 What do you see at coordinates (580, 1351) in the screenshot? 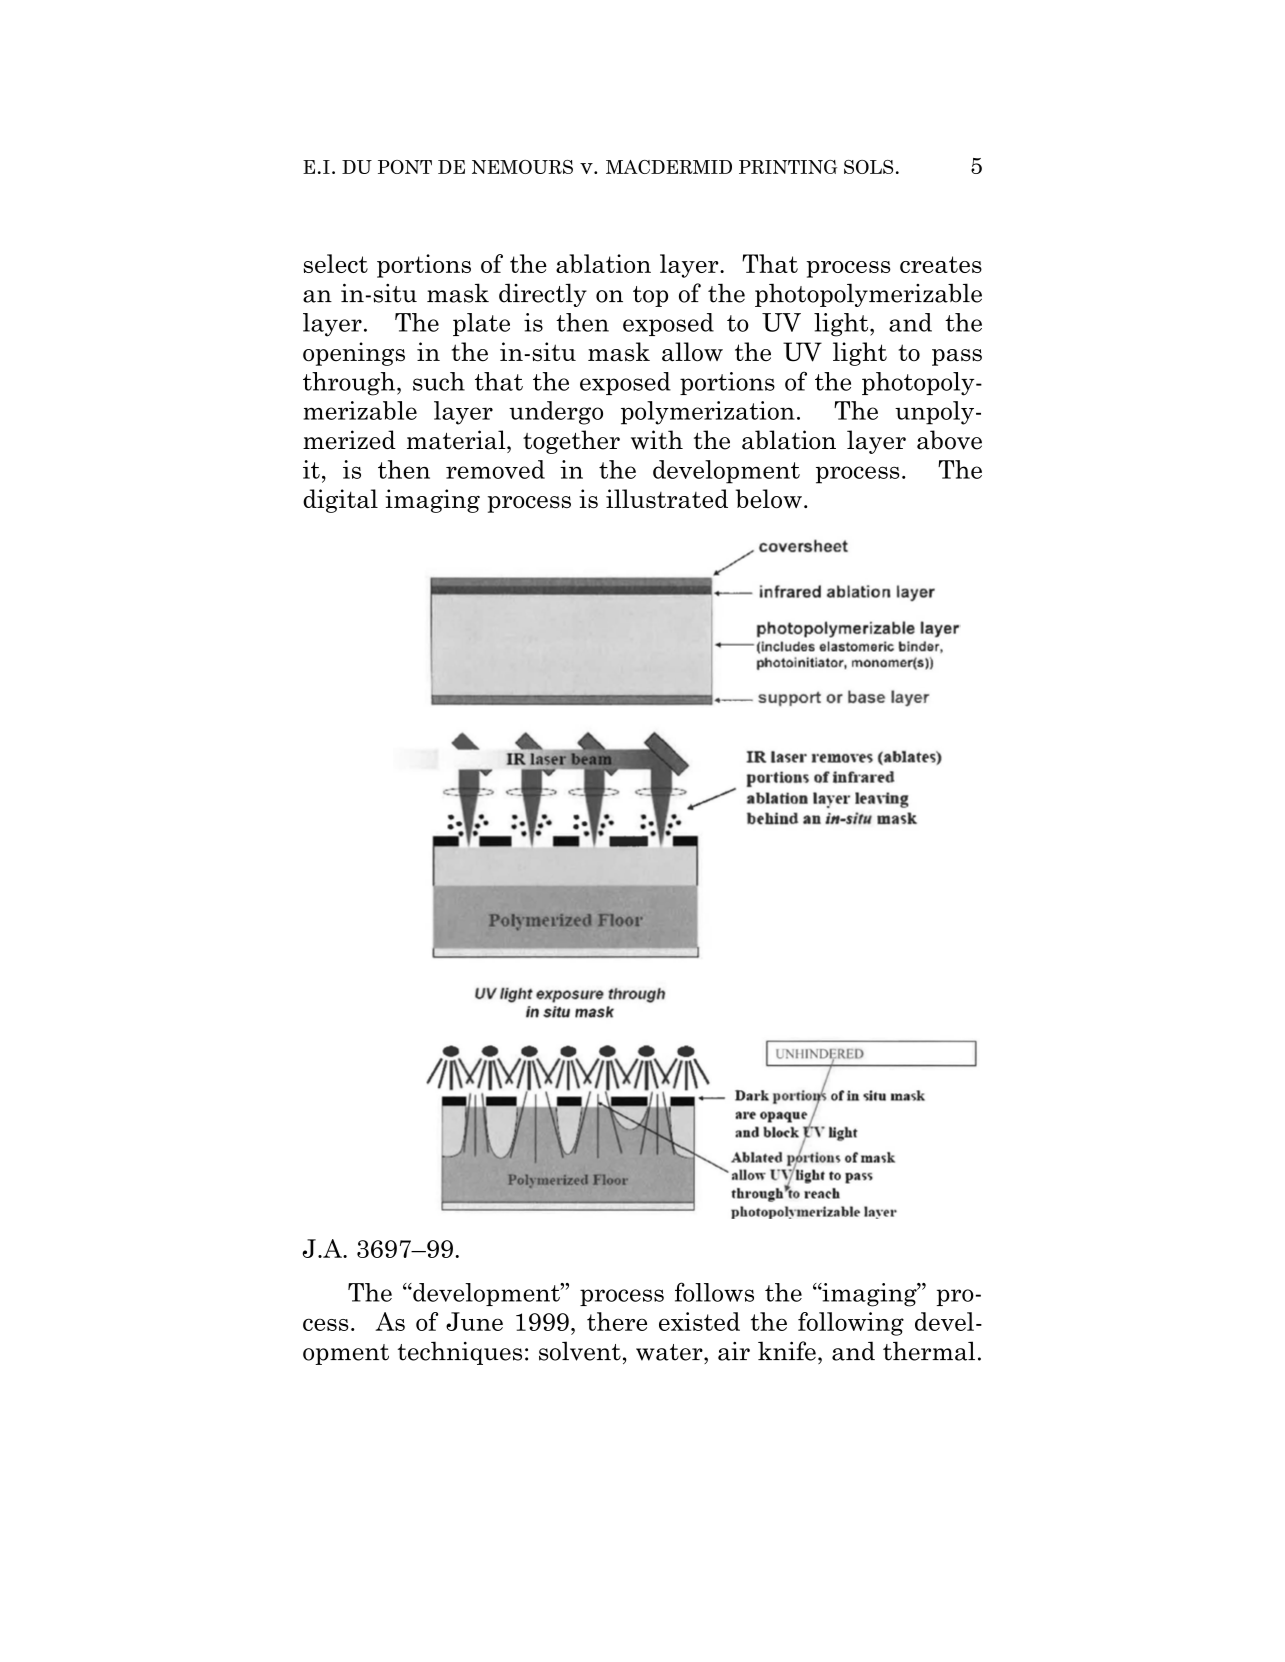
I see `solvent` at bounding box center [580, 1351].
